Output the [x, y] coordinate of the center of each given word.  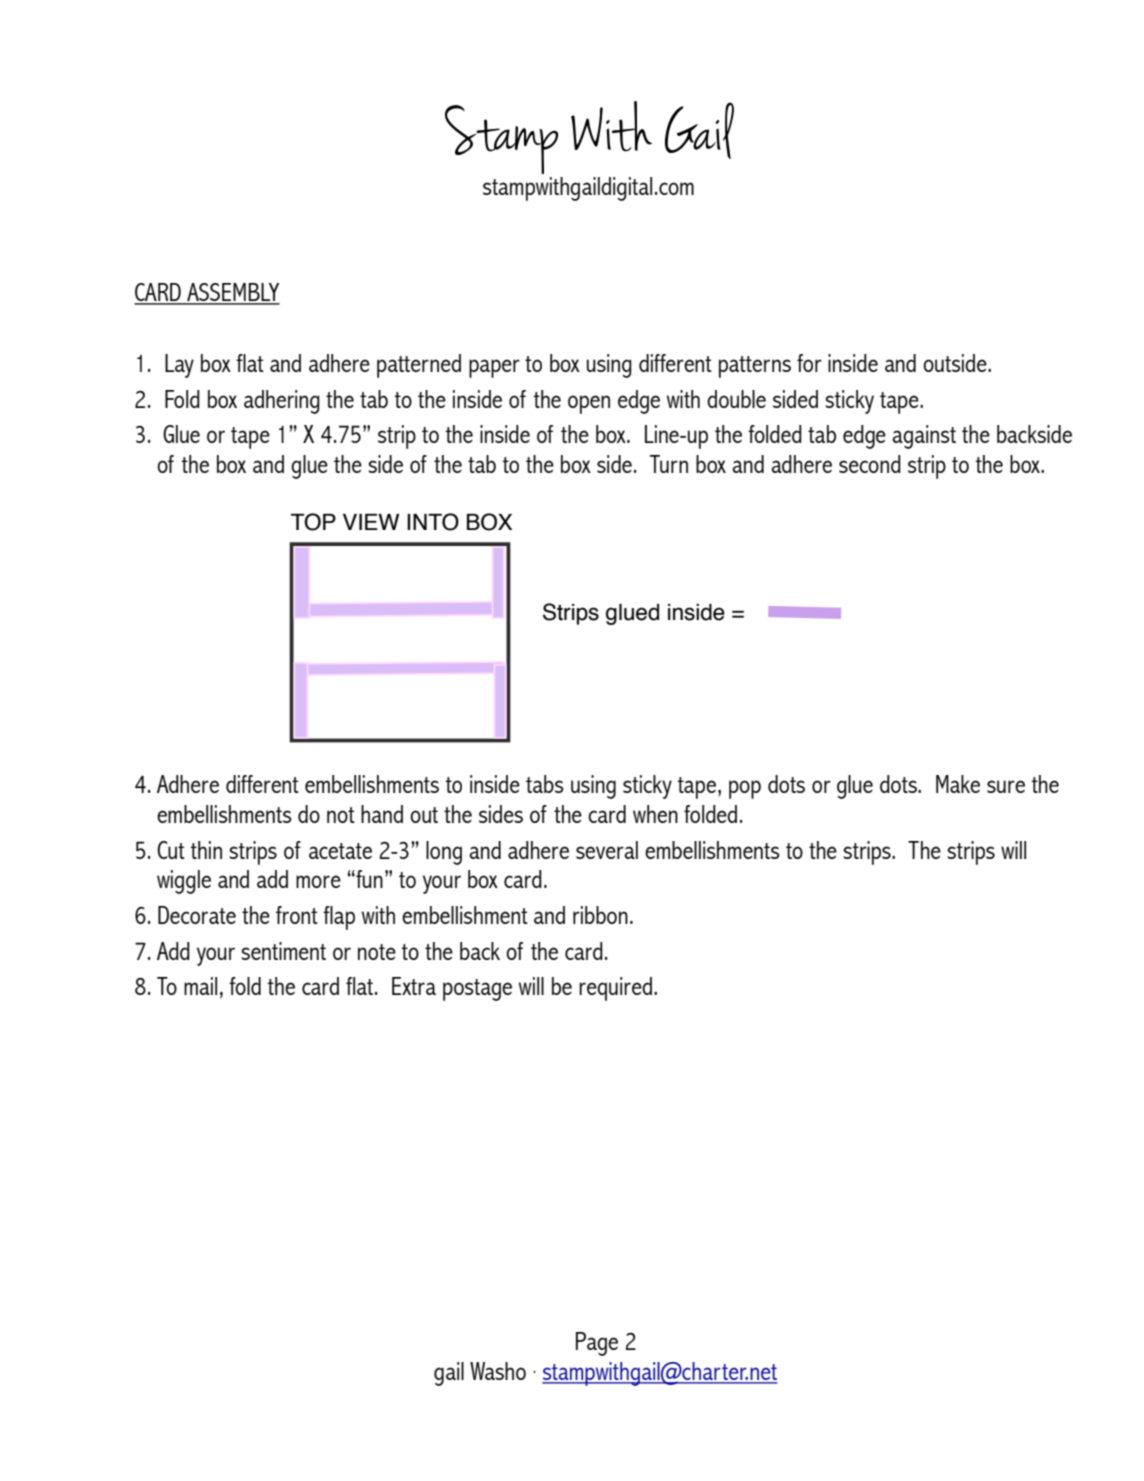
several [607, 850]
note [377, 952]
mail [200, 986]
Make [958, 784]
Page [597, 1344]
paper [494, 368]
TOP [313, 522]
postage [477, 990]
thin [206, 850]
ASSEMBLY [232, 293]
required [615, 989]
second [870, 464]
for [809, 363]
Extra [414, 986]
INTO [433, 522]
